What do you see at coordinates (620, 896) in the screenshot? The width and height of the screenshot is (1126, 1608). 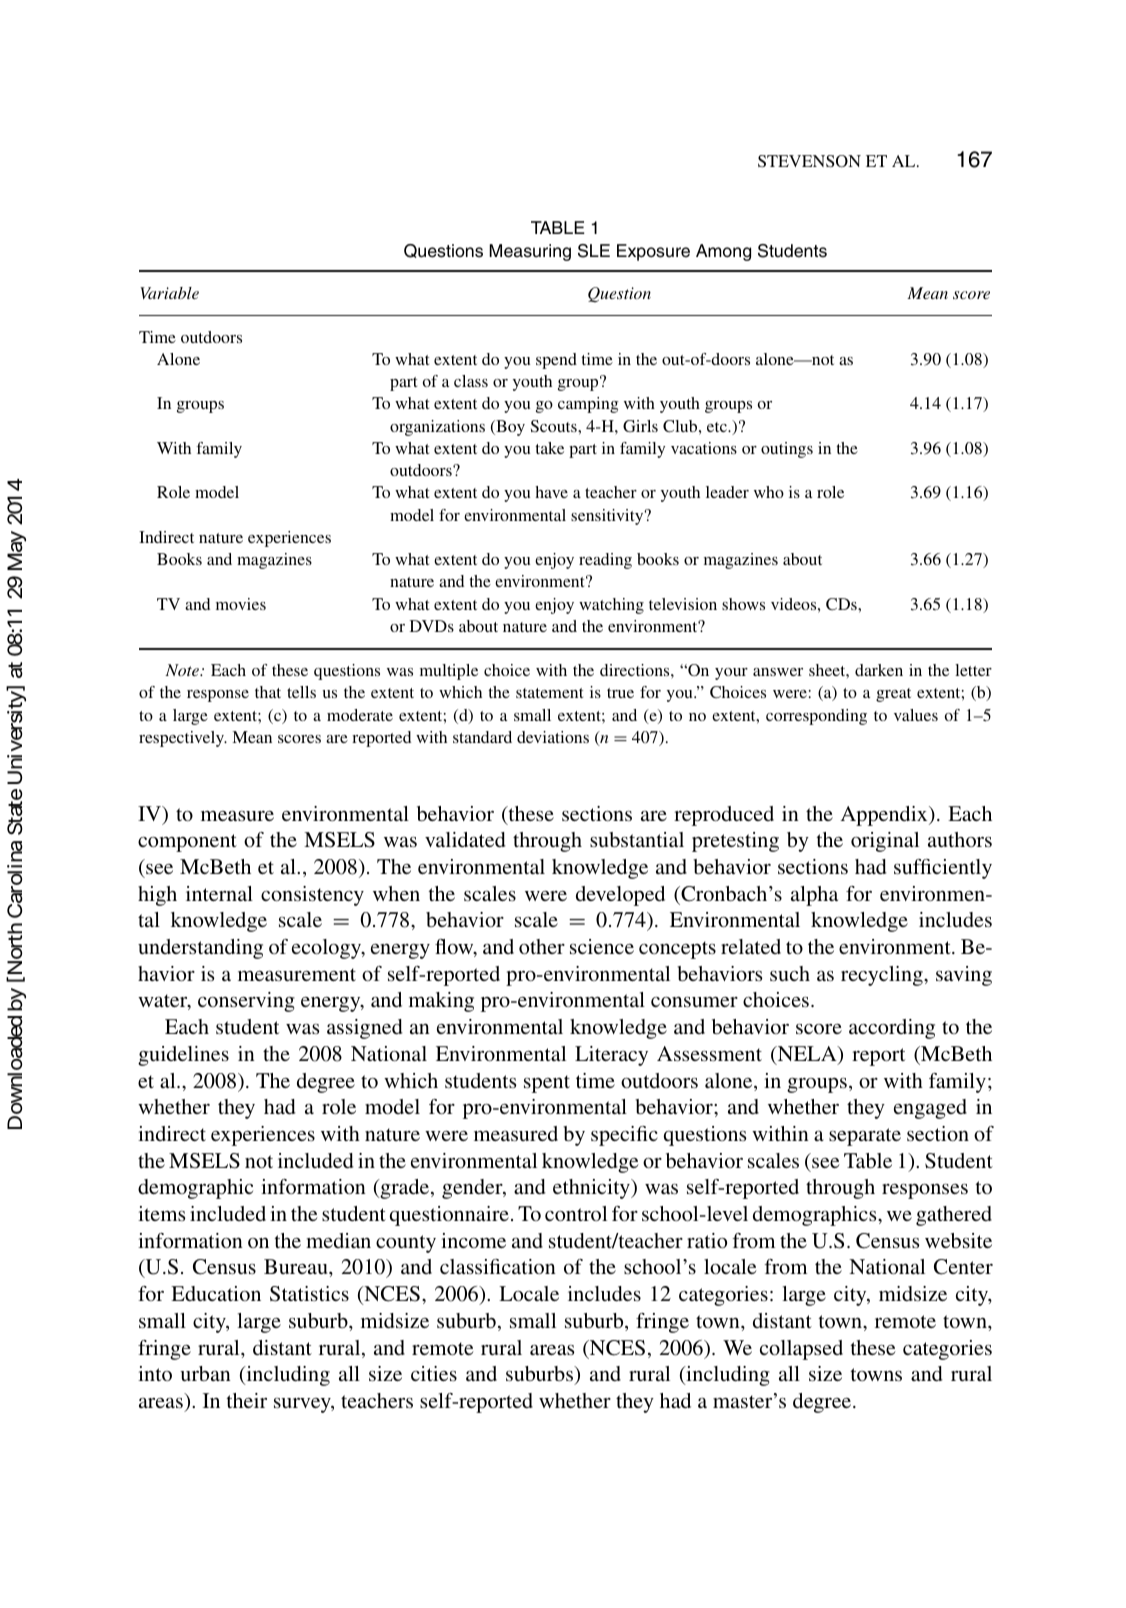 I see `developed` at bounding box center [620, 896].
